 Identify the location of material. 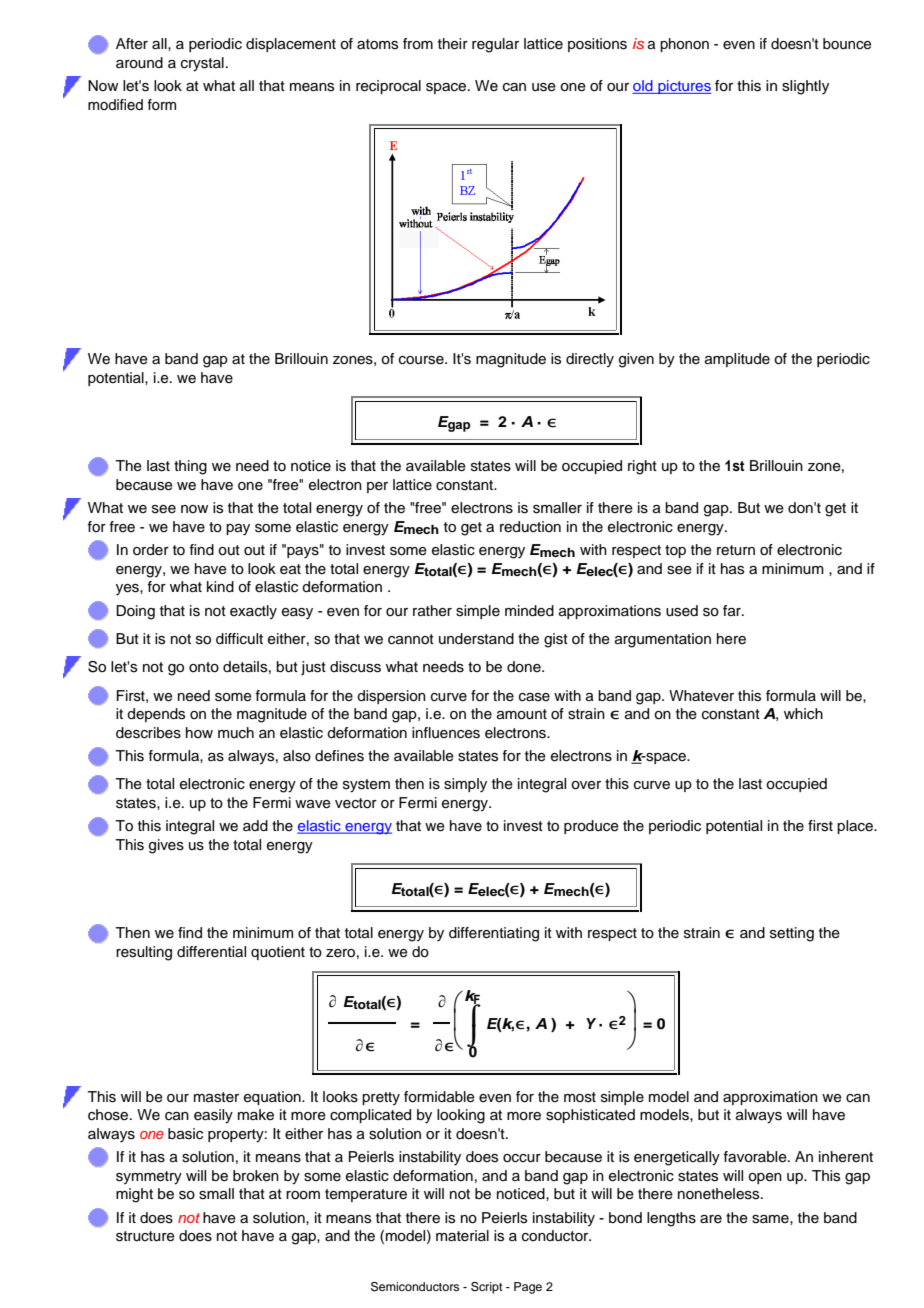
(462, 1235).
